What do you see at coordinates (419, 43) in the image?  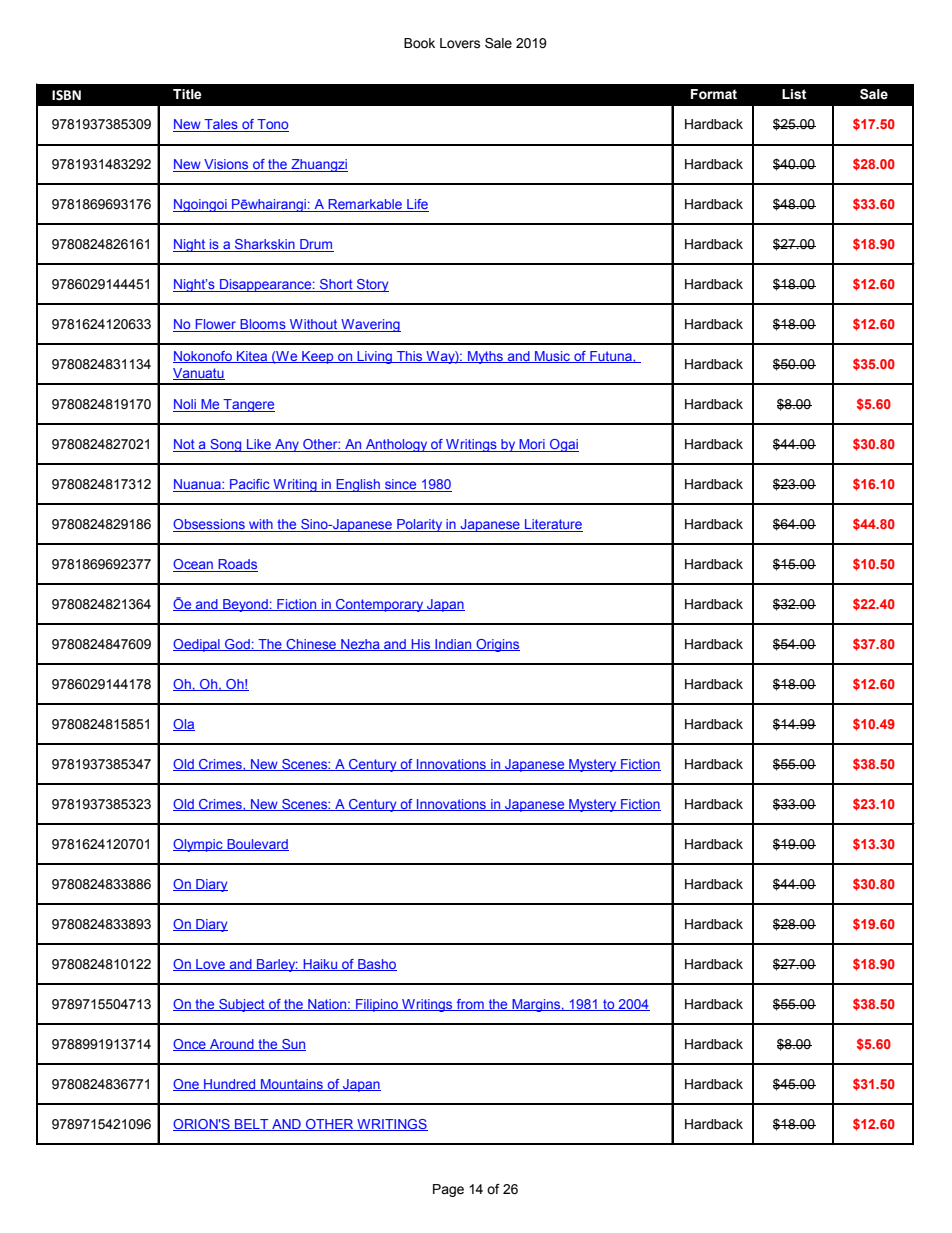 I see `Book` at bounding box center [419, 43].
